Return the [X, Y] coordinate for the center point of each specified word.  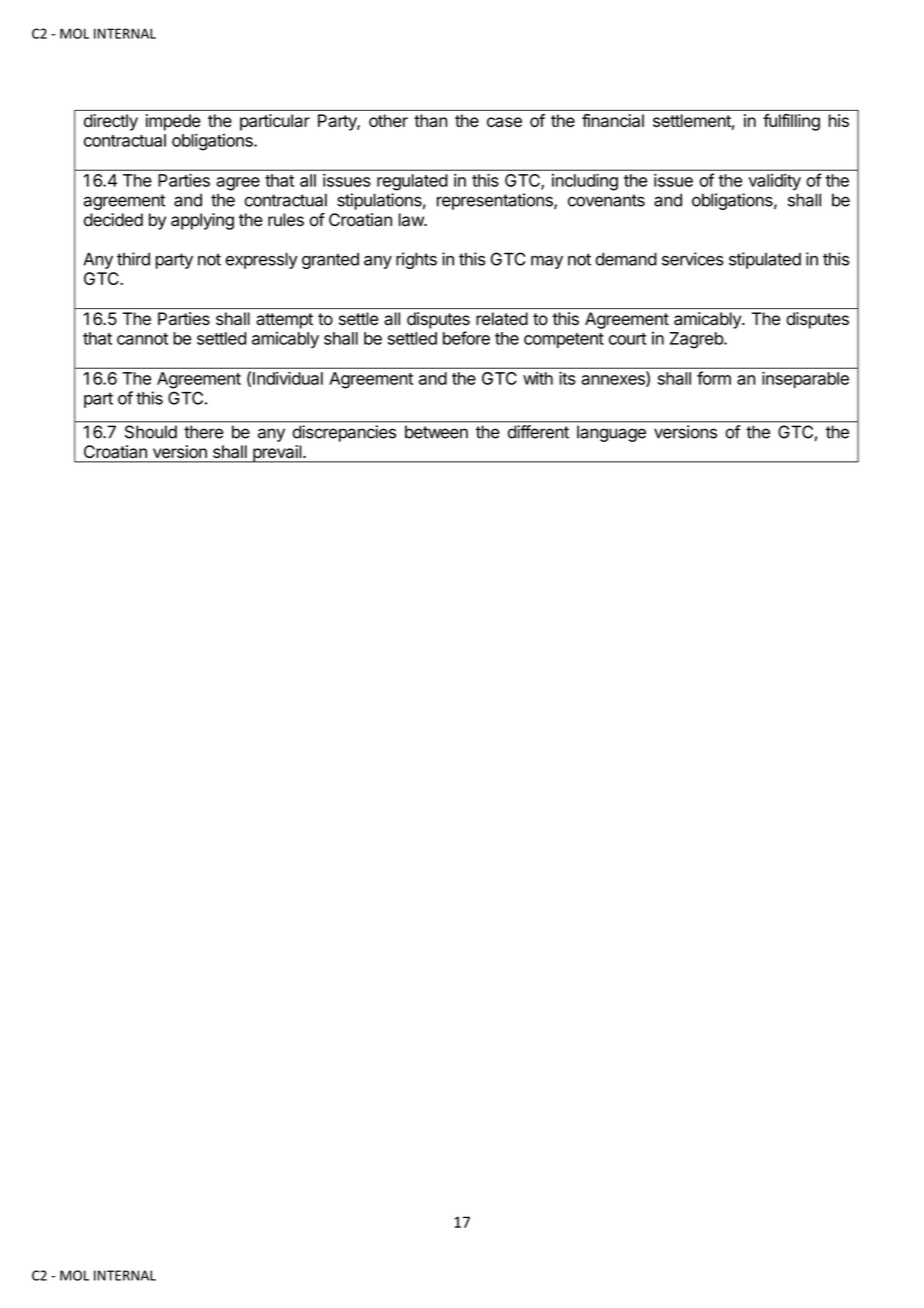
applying [202, 221]
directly [111, 122]
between [436, 432]
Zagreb [697, 340]
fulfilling [791, 122]
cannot [142, 339]
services [693, 259]
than [430, 120]
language [611, 434]
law [412, 220]
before [466, 338]
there [203, 432]
